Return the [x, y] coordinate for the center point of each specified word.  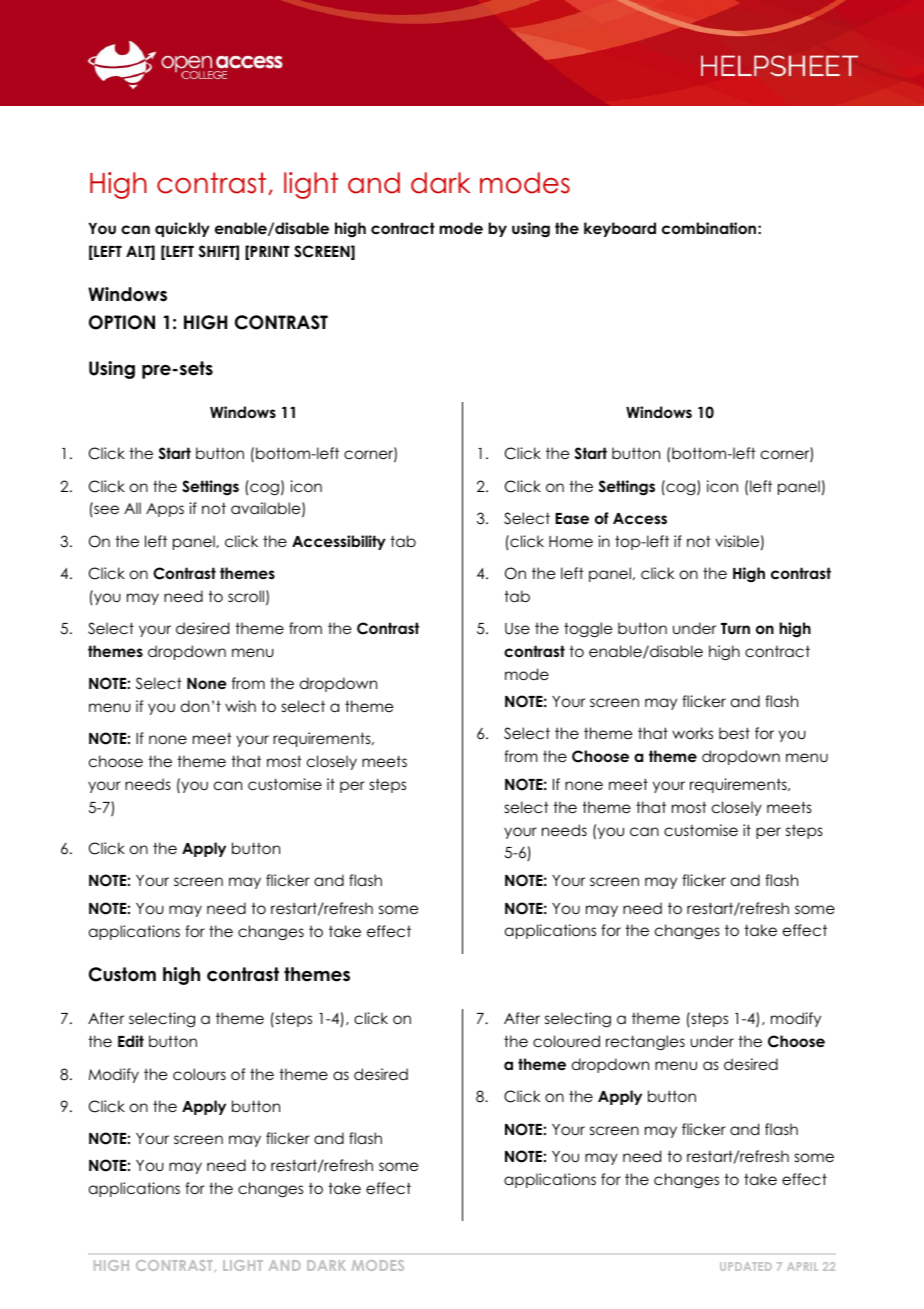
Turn [735, 628]
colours [199, 1074]
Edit [131, 1041]
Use [517, 629]
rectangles [645, 1043]
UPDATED [746, 1266]
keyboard [620, 229]
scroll [246, 596]
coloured [566, 1041]
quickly [182, 229]
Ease [572, 518]
